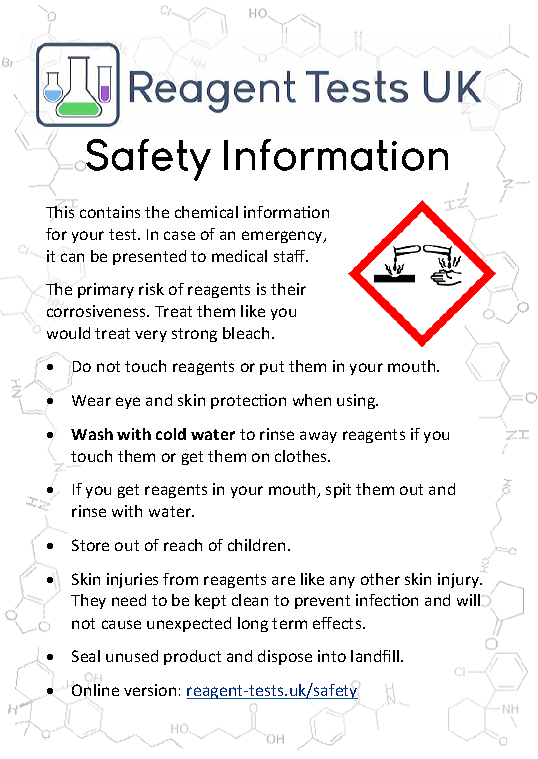  I want to click on away, so click(318, 437).
